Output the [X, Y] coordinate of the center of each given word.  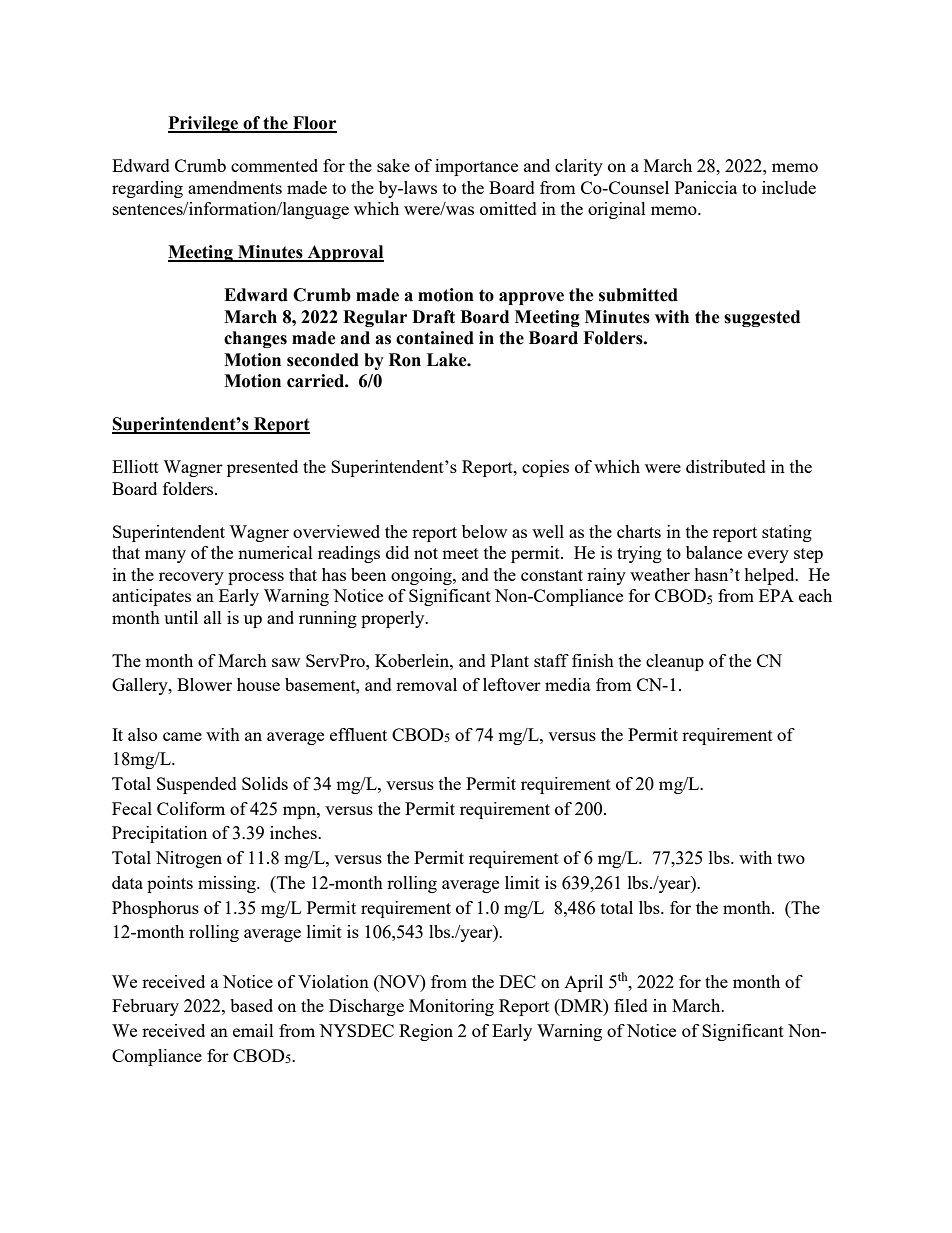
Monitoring [451, 1007]
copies [545, 468]
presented [262, 468]
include [789, 187]
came [182, 736]
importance [476, 167]
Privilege [204, 124]
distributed [726, 466]
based [251, 1005]
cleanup [675, 662]
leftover [512, 684]
